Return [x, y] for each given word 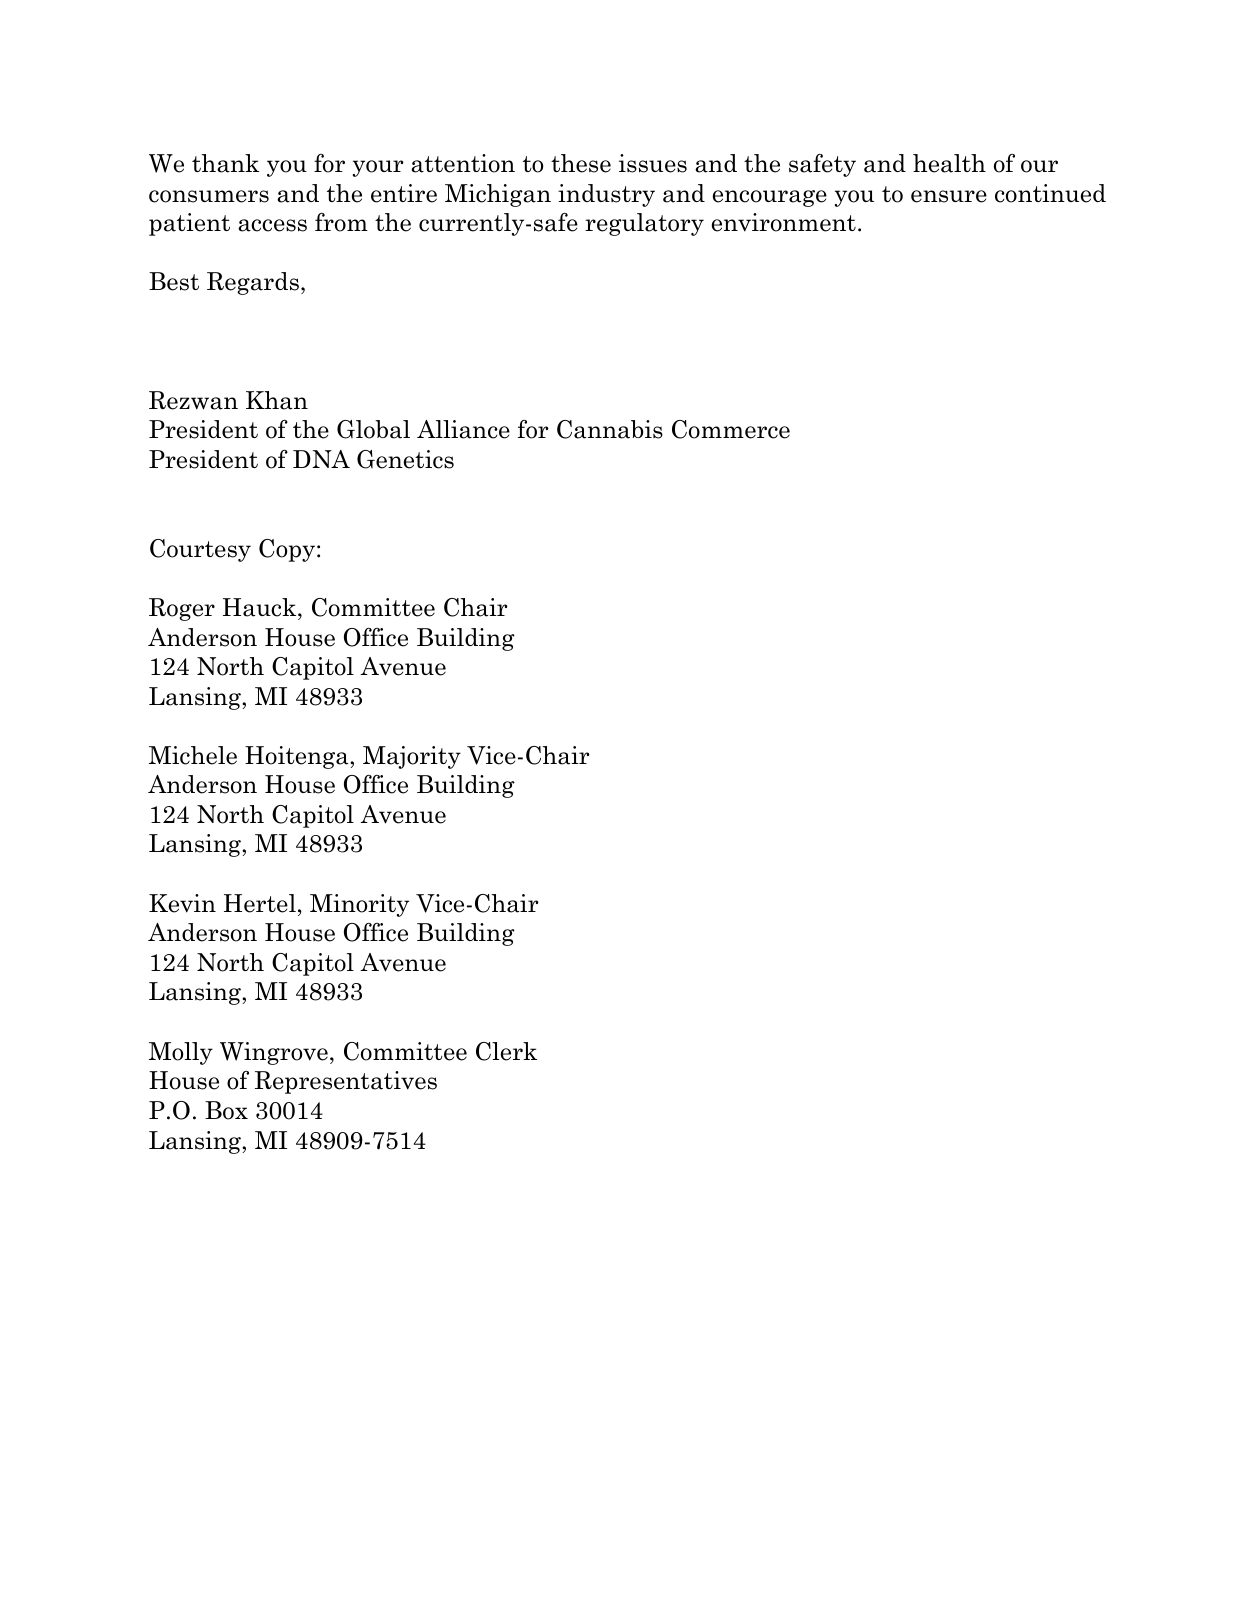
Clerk [506, 1051]
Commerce [731, 429]
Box [226, 1110]
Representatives [346, 1082]
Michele [193, 755]
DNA [321, 459]
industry [606, 195]
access [272, 225]
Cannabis [610, 429]
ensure [949, 196]
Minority [359, 905]
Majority [412, 757]
